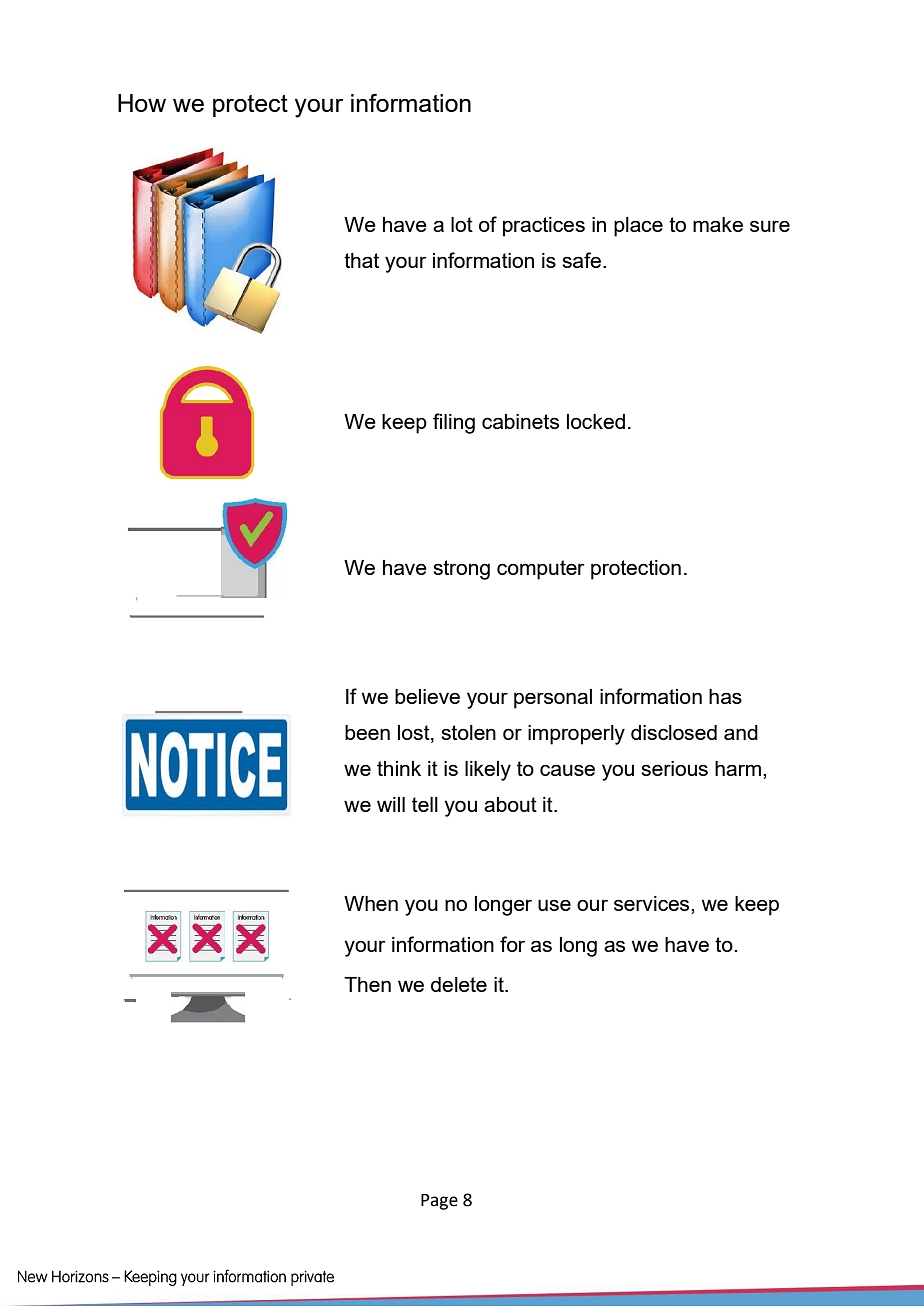  What do you see at coordinates (439, 1202) in the page?
I see `Page` at bounding box center [439, 1202].
